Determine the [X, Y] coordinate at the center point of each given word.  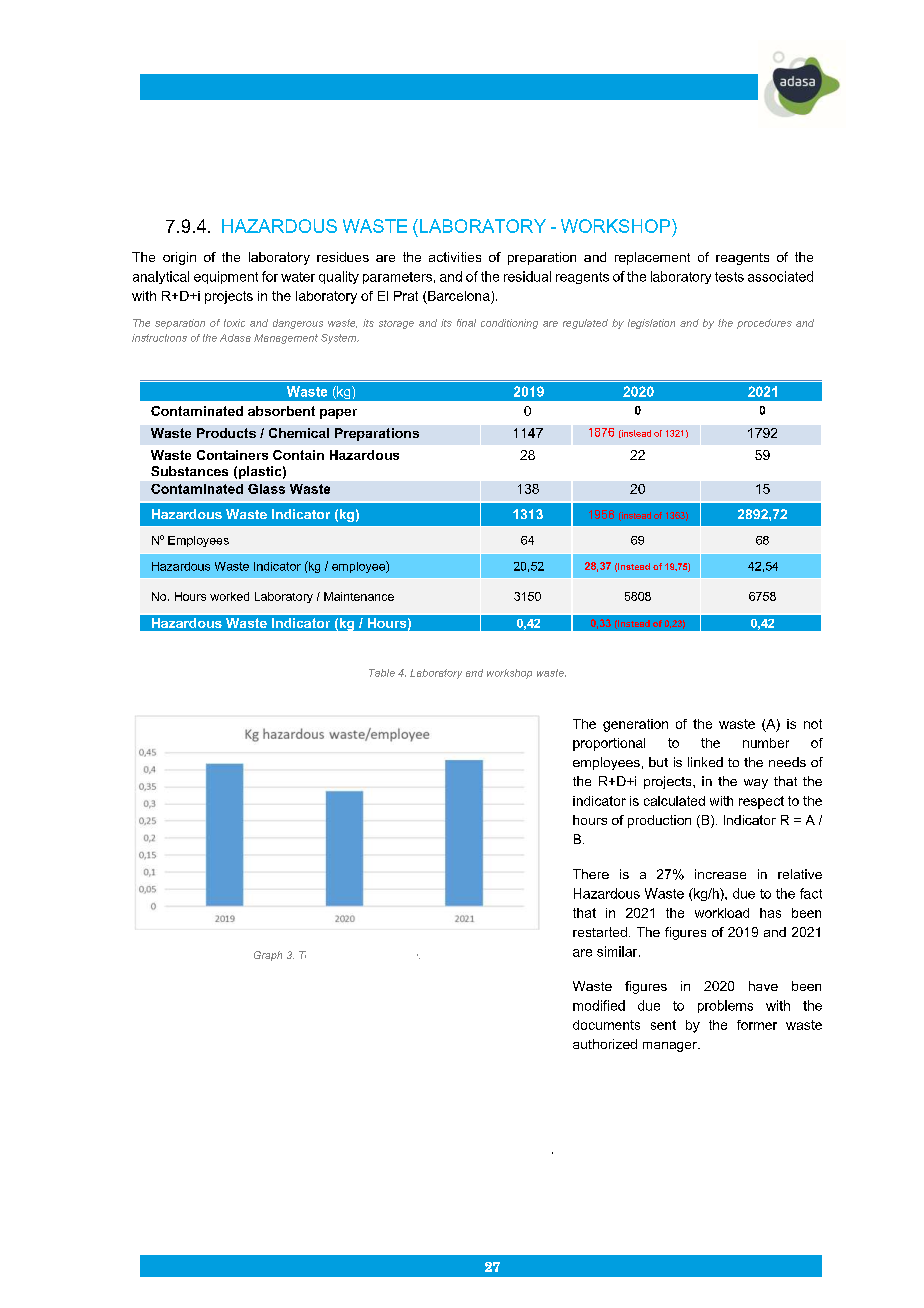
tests [729, 277]
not [813, 724]
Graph [268, 956]
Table [382, 673]
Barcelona [459, 296]
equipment [226, 277]
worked [229, 596]
